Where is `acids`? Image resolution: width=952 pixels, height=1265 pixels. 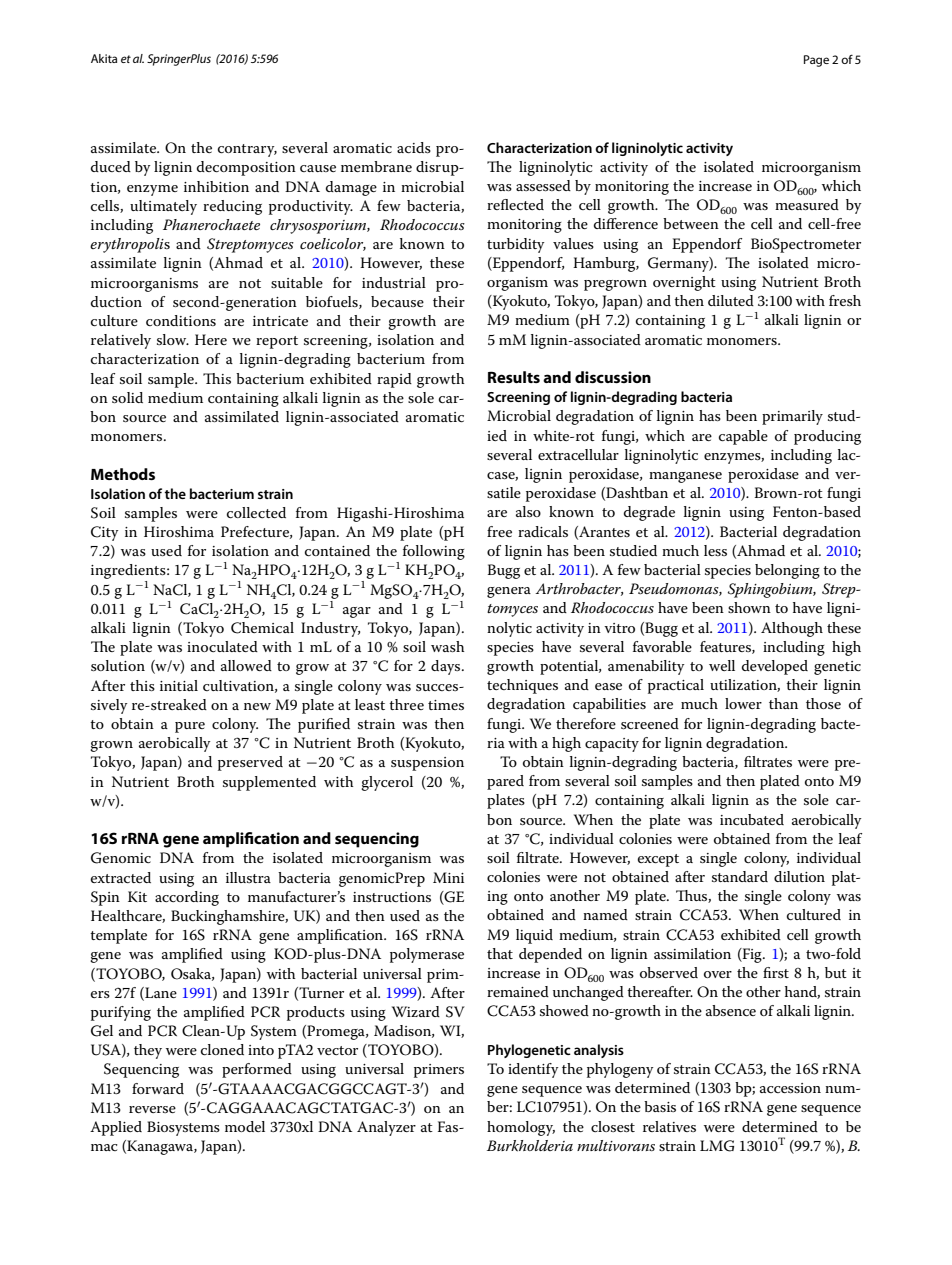
acids is located at coordinates (414, 147).
